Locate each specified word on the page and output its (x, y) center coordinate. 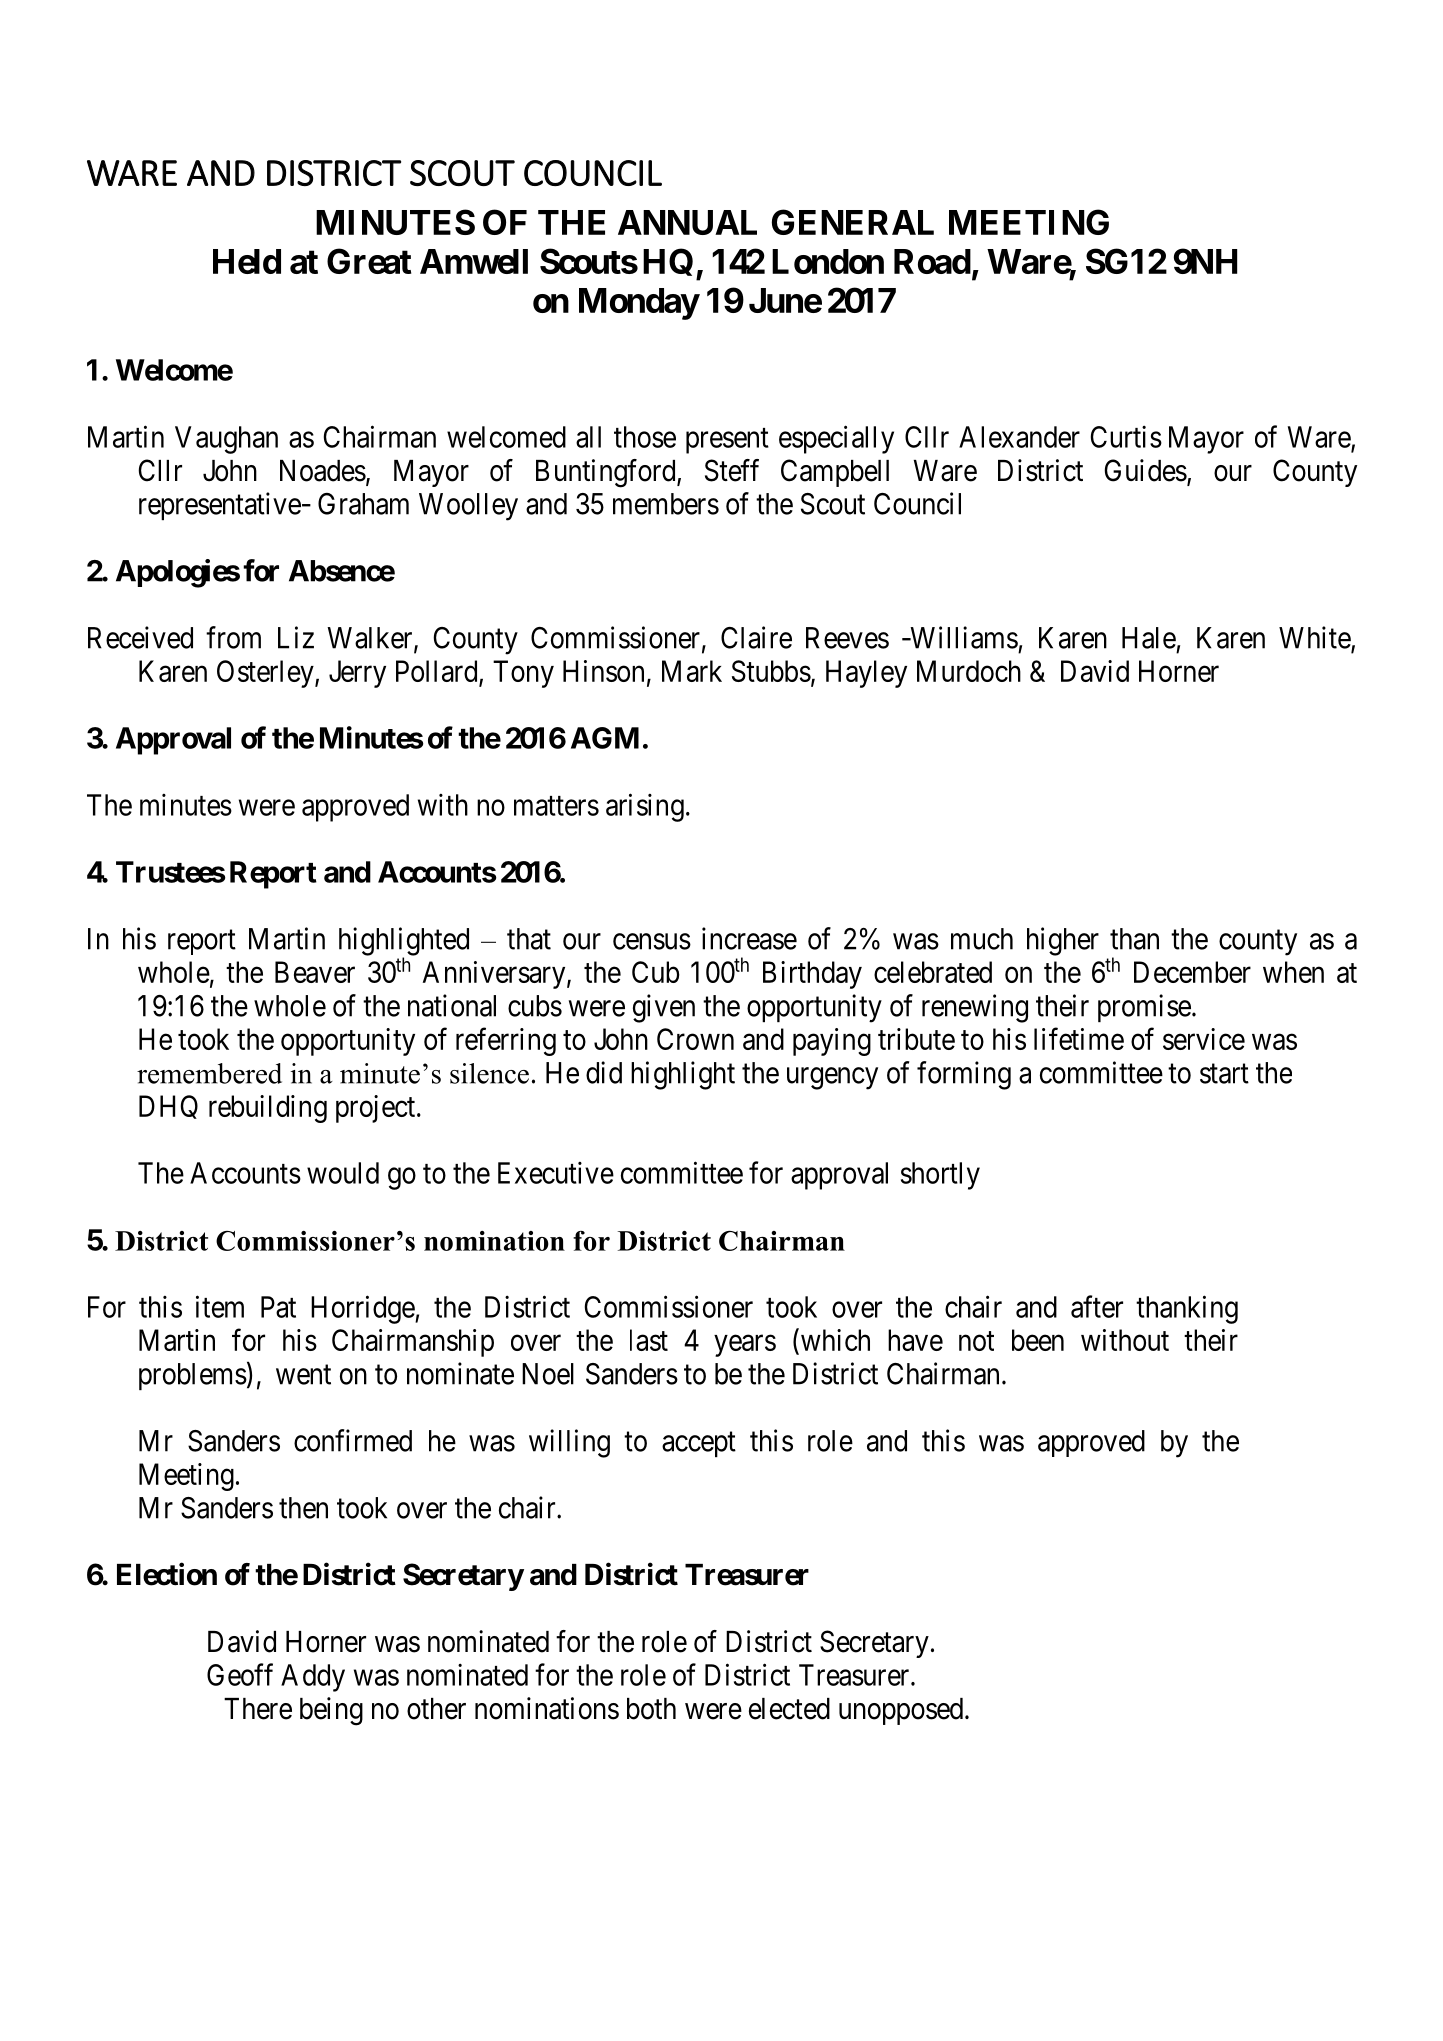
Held (247, 261)
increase (749, 938)
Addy (313, 1678)
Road (932, 261)
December (1192, 972)
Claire (756, 637)
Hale (1149, 638)
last (649, 1340)
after (1097, 1306)
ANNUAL (687, 222)
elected (789, 1709)
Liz (296, 637)
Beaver (315, 972)
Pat (278, 1307)
